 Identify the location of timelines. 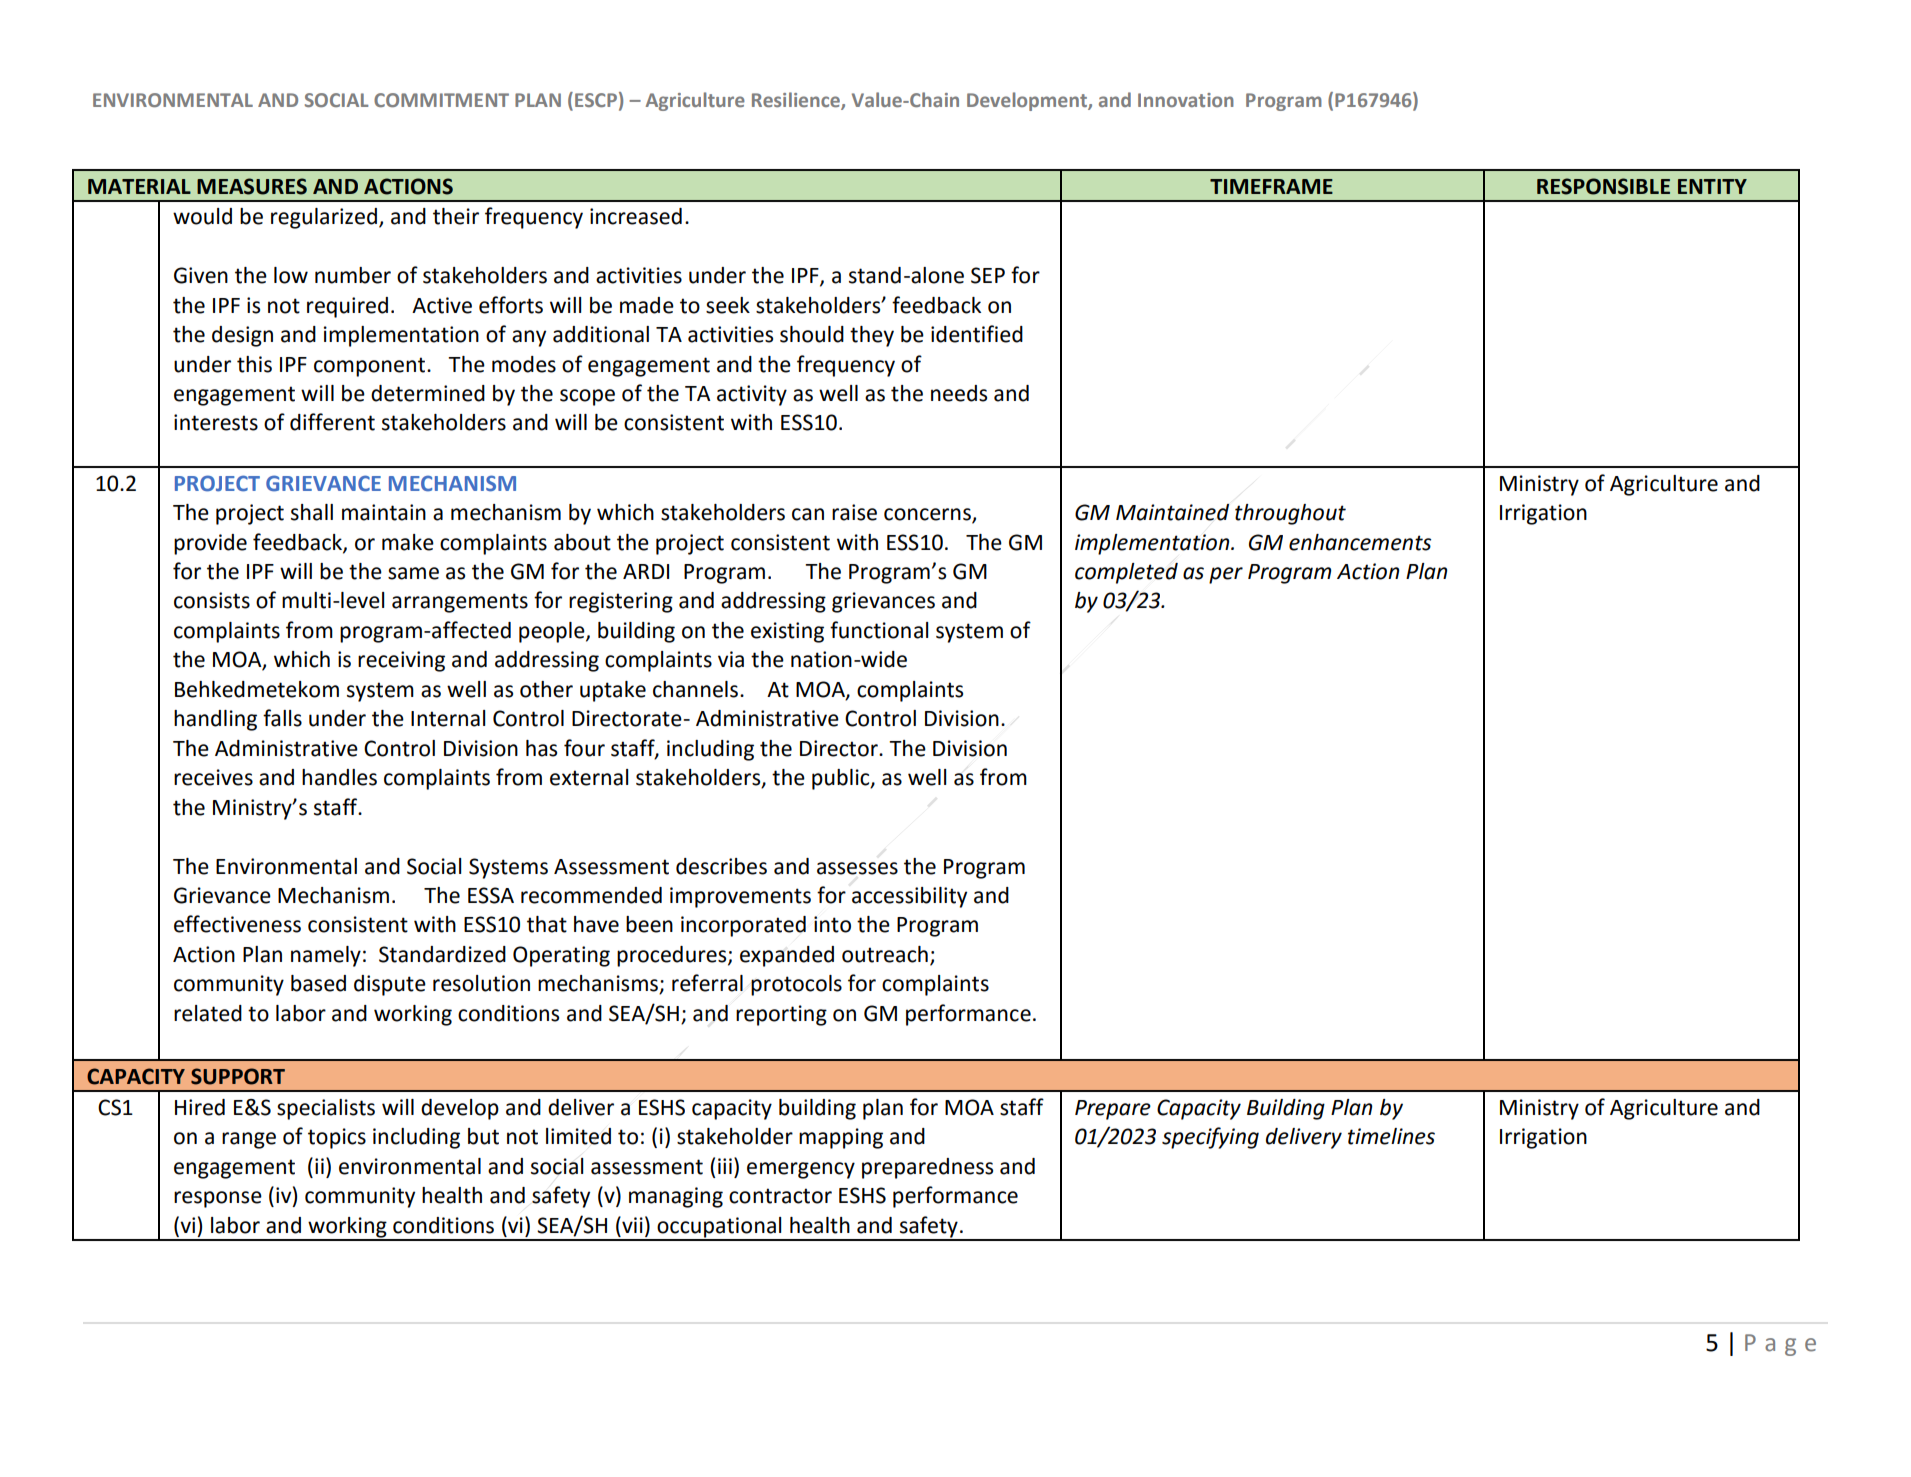
(1391, 1136).
